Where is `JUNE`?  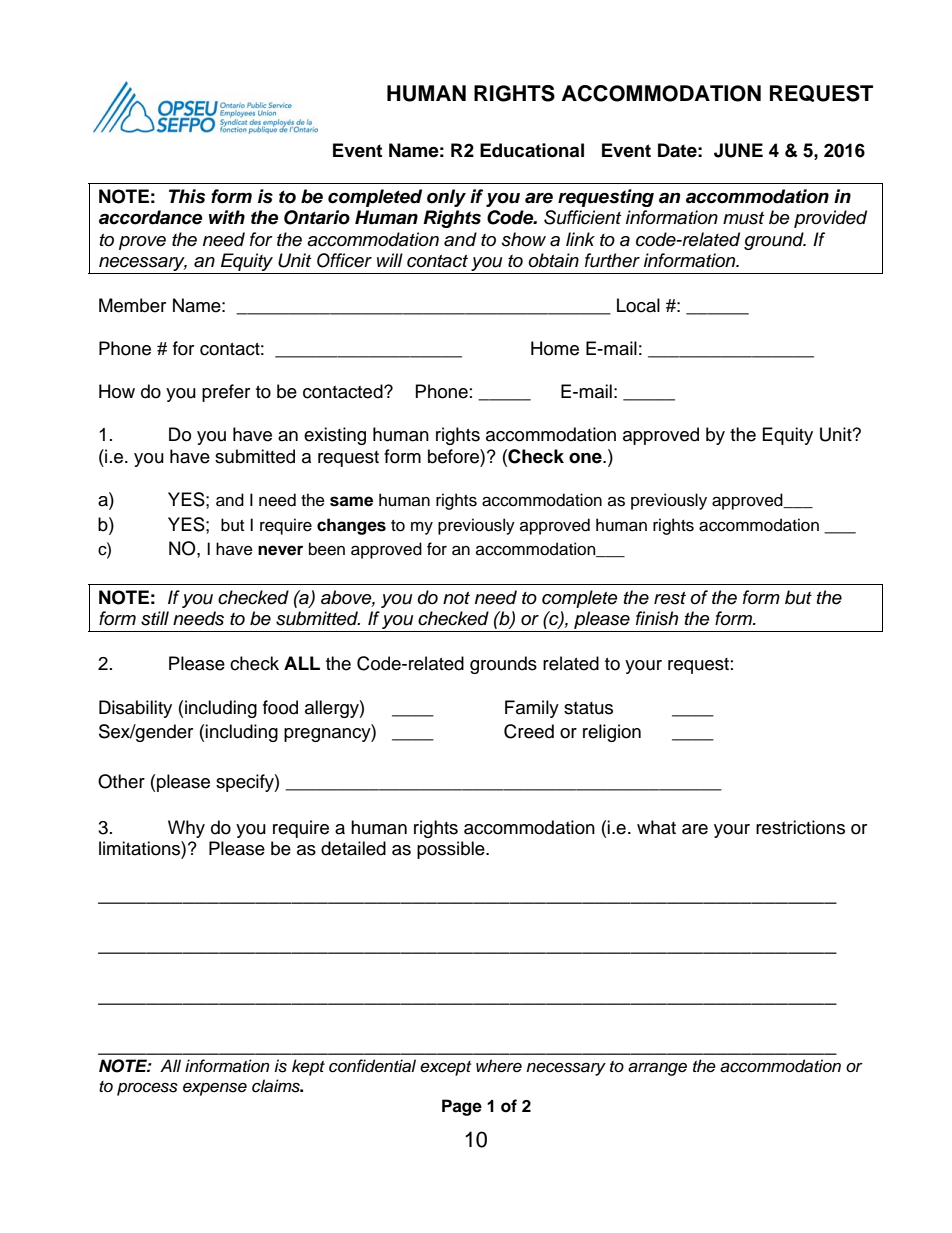
JUNE is located at coordinates (738, 150).
